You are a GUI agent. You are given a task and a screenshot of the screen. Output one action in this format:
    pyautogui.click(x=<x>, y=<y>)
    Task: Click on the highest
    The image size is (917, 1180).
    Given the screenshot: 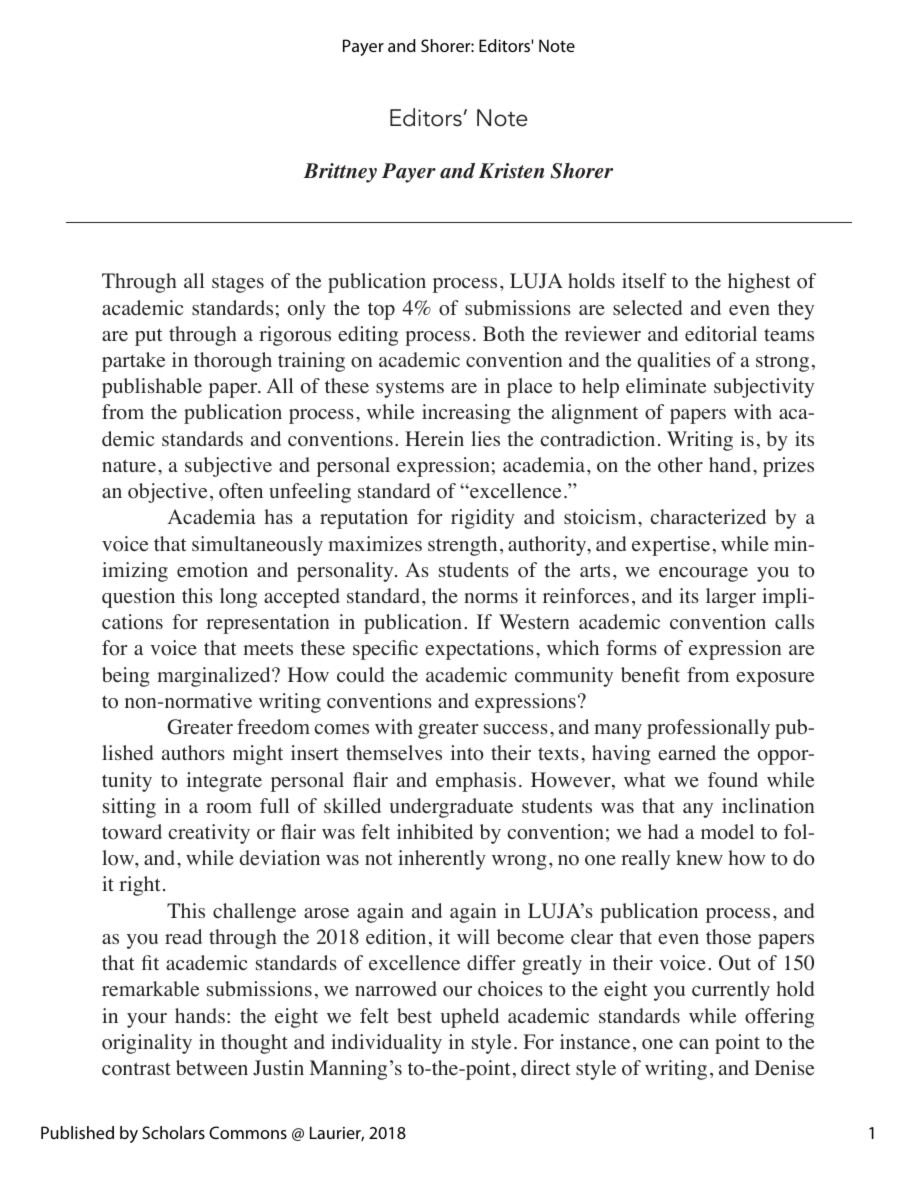 What is the action you would take?
    pyautogui.click(x=759, y=283)
